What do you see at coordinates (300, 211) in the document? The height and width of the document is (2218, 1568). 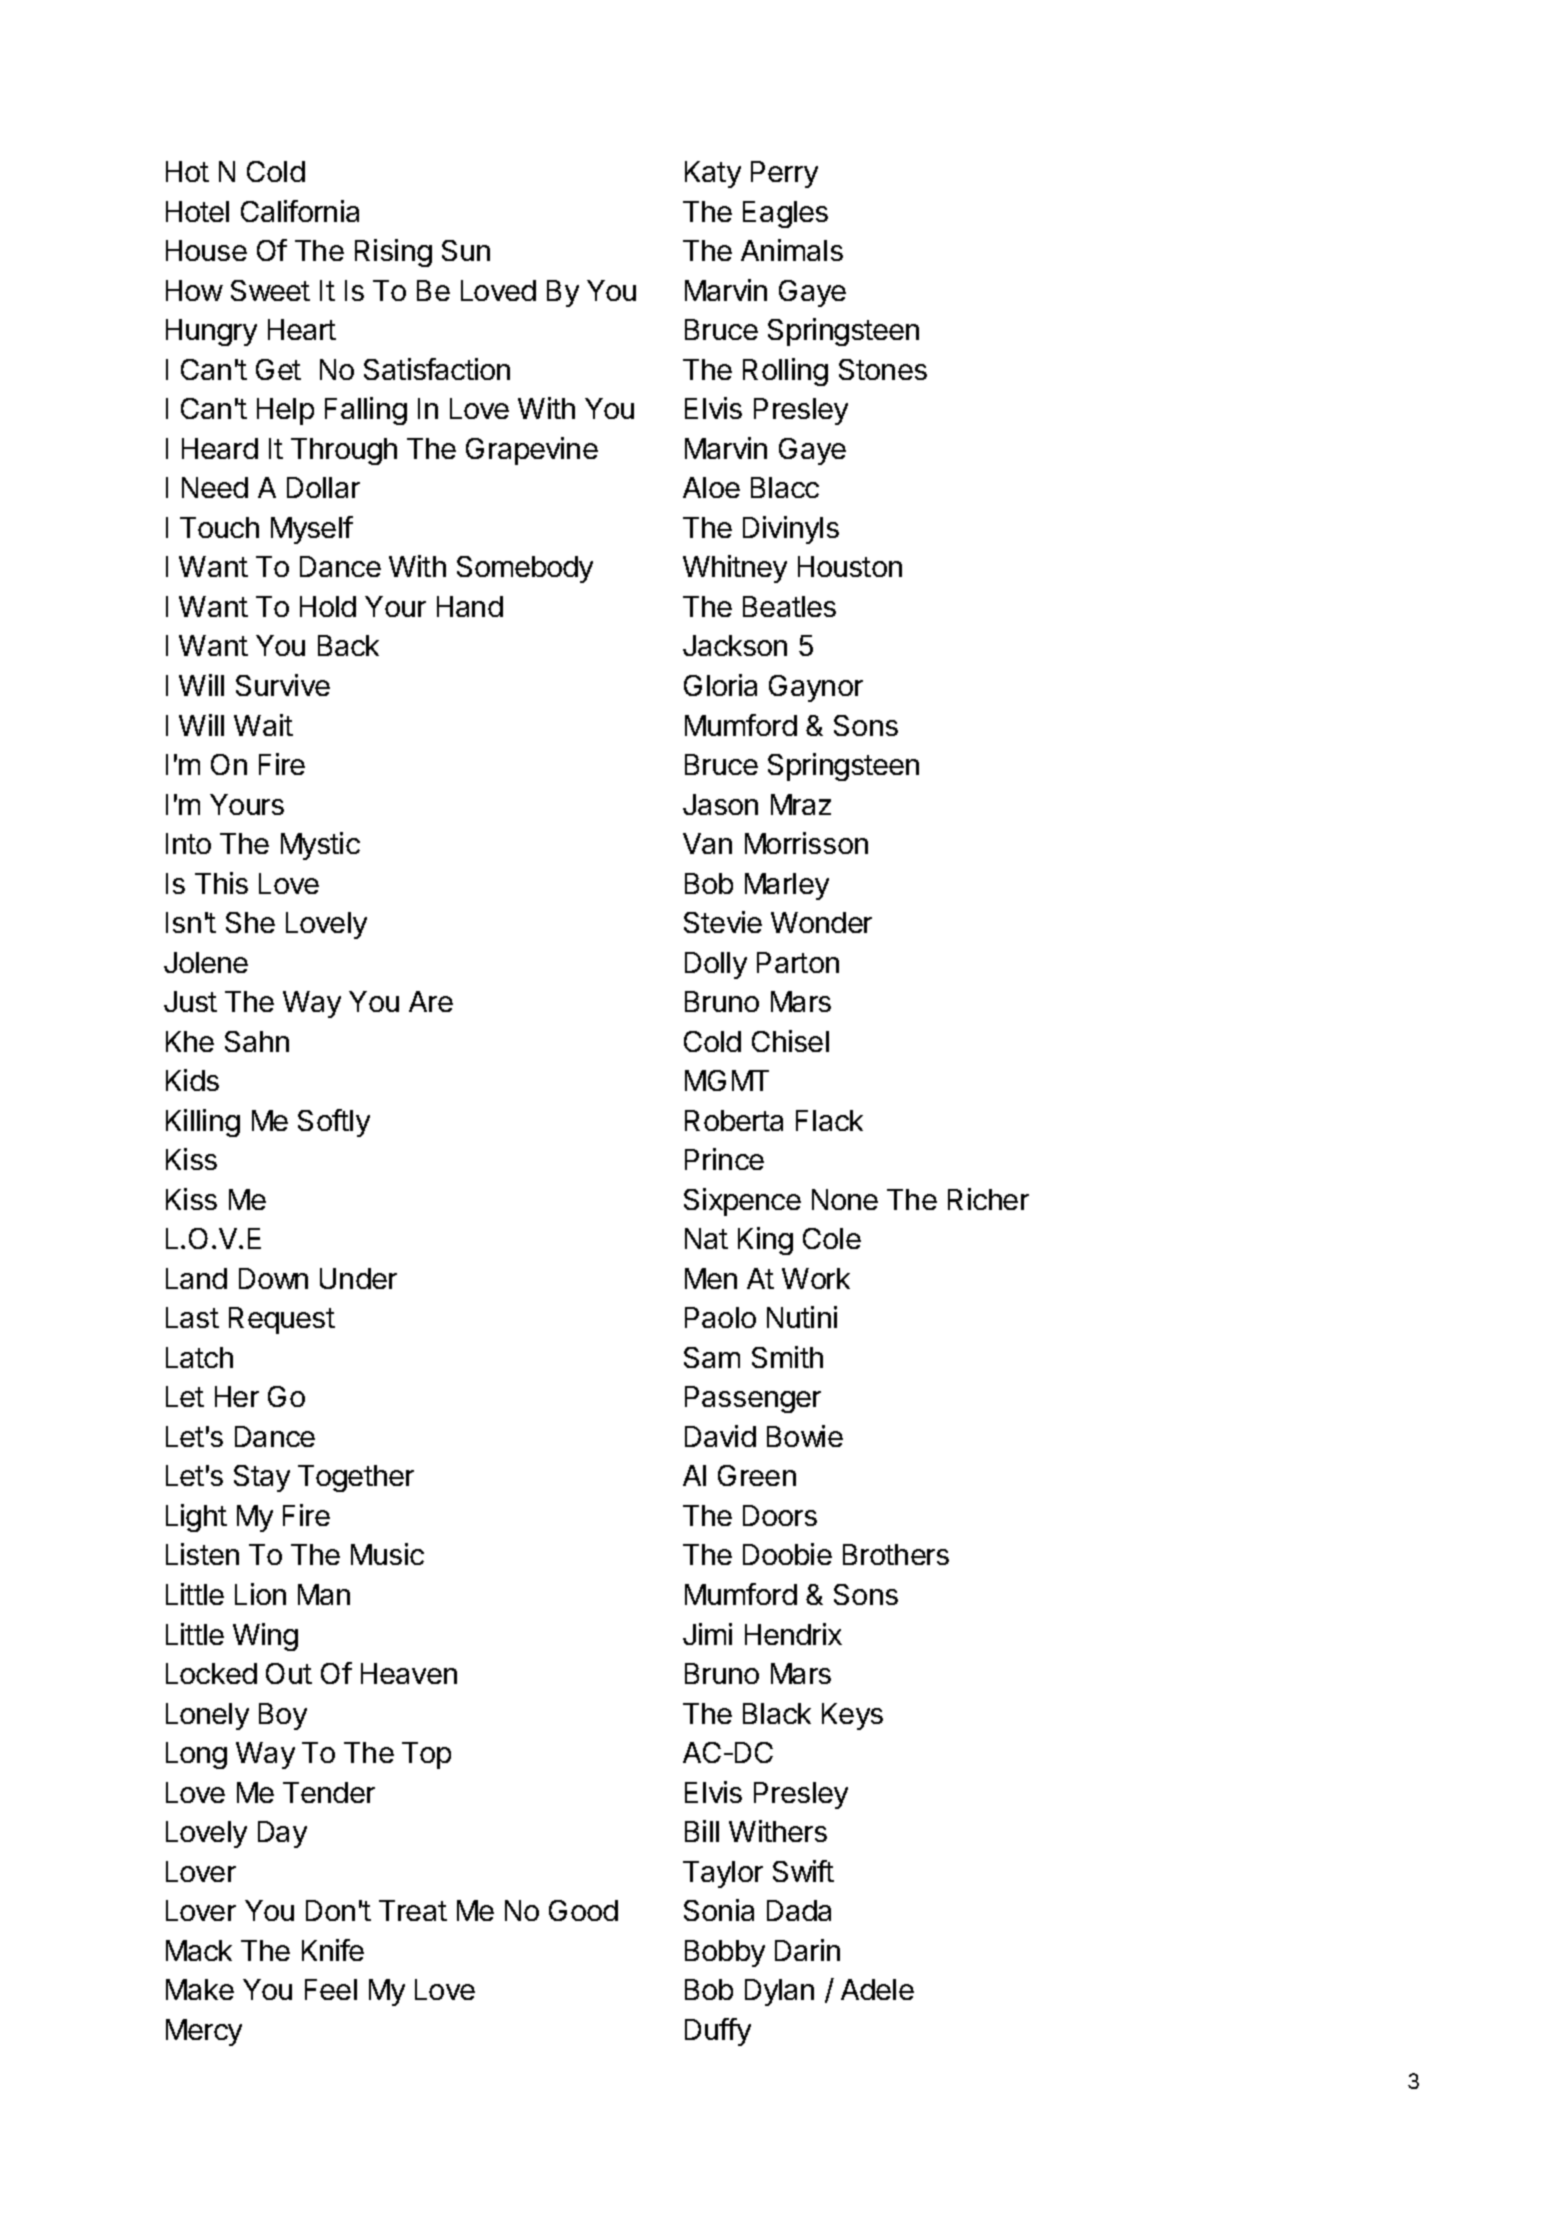 I see `California` at bounding box center [300, 211].
